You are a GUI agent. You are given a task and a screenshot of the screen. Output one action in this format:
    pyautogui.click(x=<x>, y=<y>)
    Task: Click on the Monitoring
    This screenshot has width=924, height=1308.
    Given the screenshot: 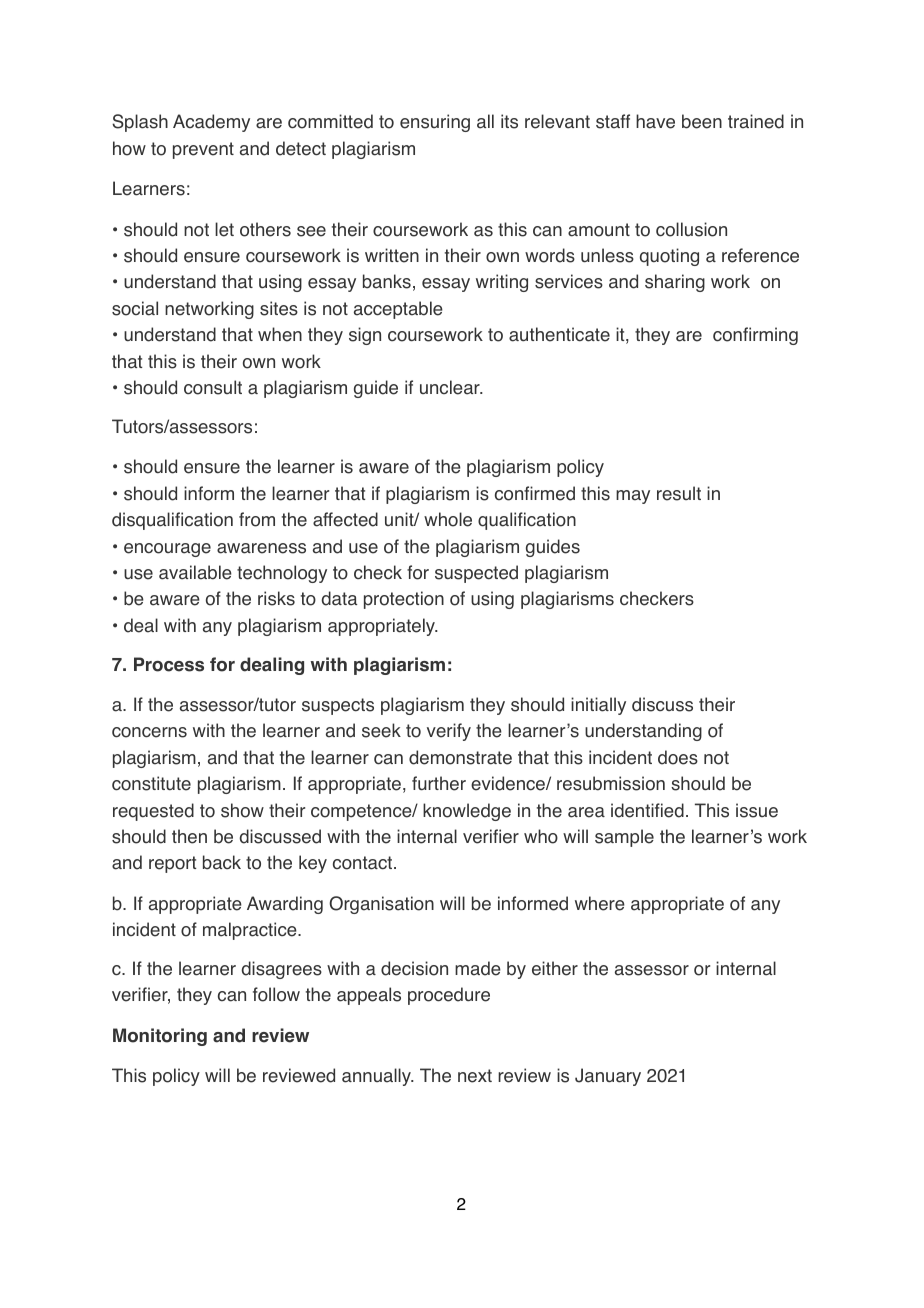 What is the action you would take?
    pyautogui.click(x=160, y=1037)
